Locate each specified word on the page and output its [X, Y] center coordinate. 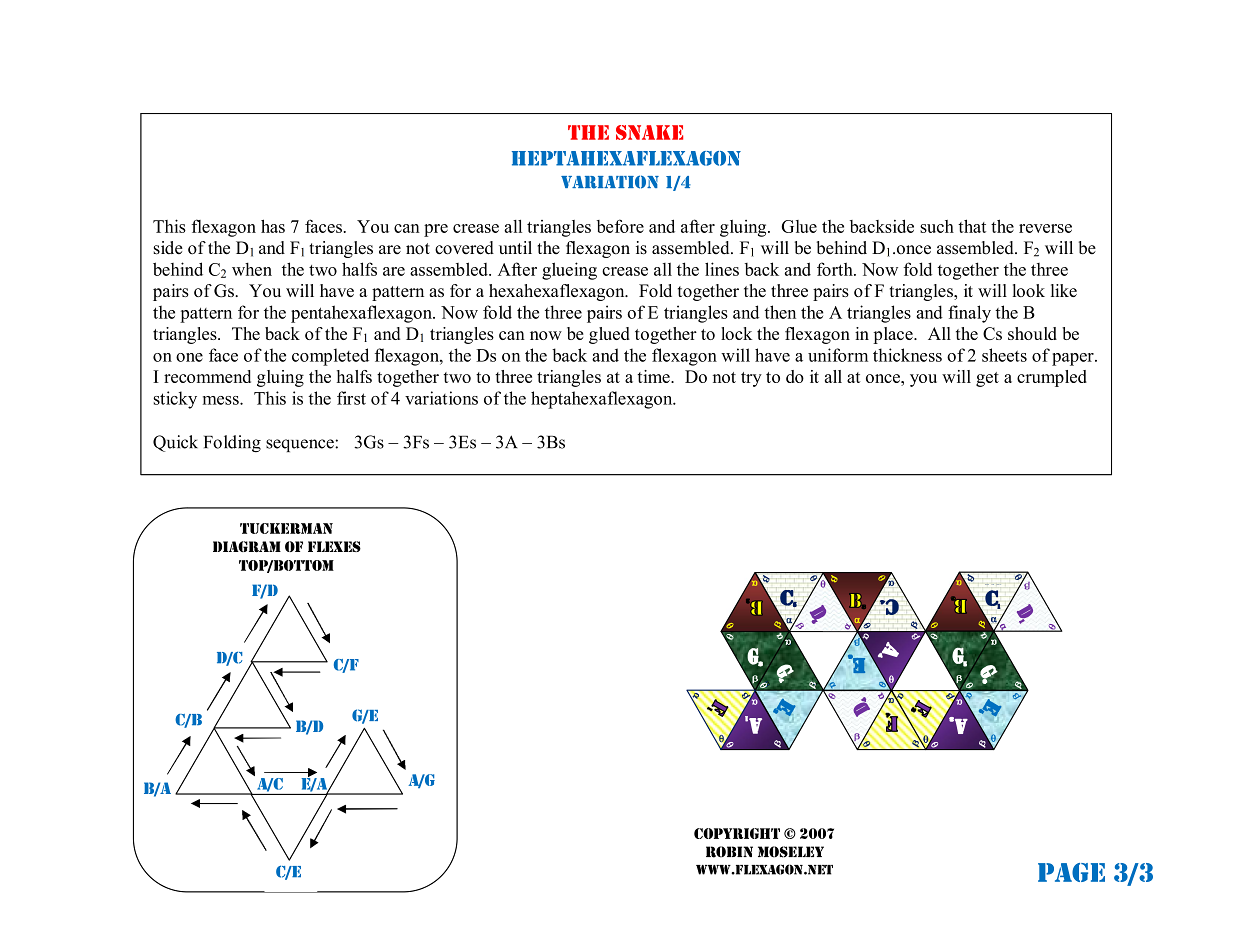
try [751, 379]
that [972, 226]
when [252, 269]
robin [729, 852]
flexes [334, 546]
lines [722, 269]
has [273, 226]
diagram [247, 547]
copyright [737, 833]
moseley [791, 852]
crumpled [1052, 378]
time [654, 376]
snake [649, 132]
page [1071, 872]
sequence [301, 445]
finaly [969, 314]
